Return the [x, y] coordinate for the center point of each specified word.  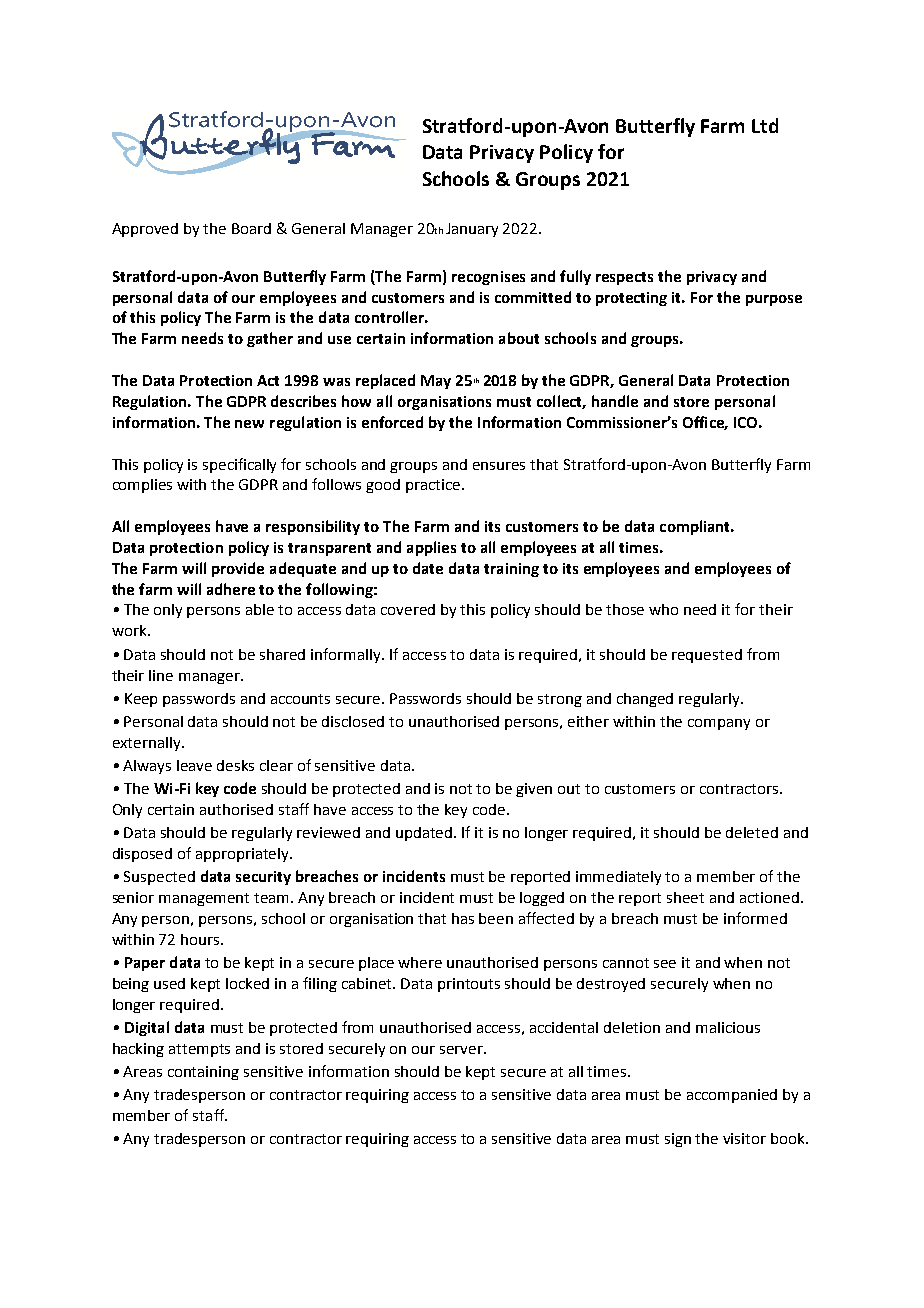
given [534, 790]
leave [194, 765]
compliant [696, 527]
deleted [752, 832]
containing [203, 1073]
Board [251, 228]
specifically [239, 465]
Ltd [765, 125]
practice [433, 486]
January [472, 230]
